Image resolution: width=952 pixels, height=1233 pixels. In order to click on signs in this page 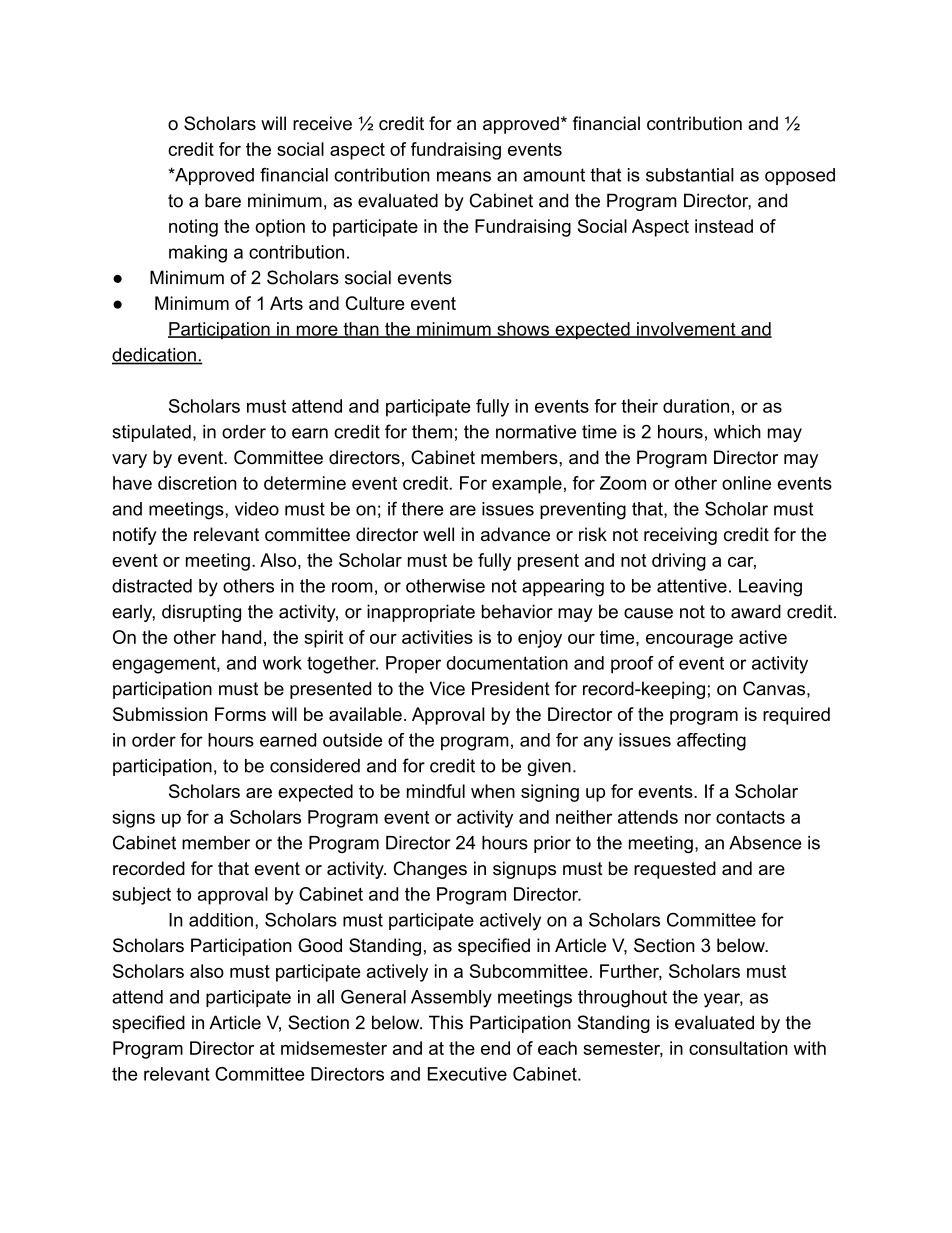, I will do `click(133, 819)`.
